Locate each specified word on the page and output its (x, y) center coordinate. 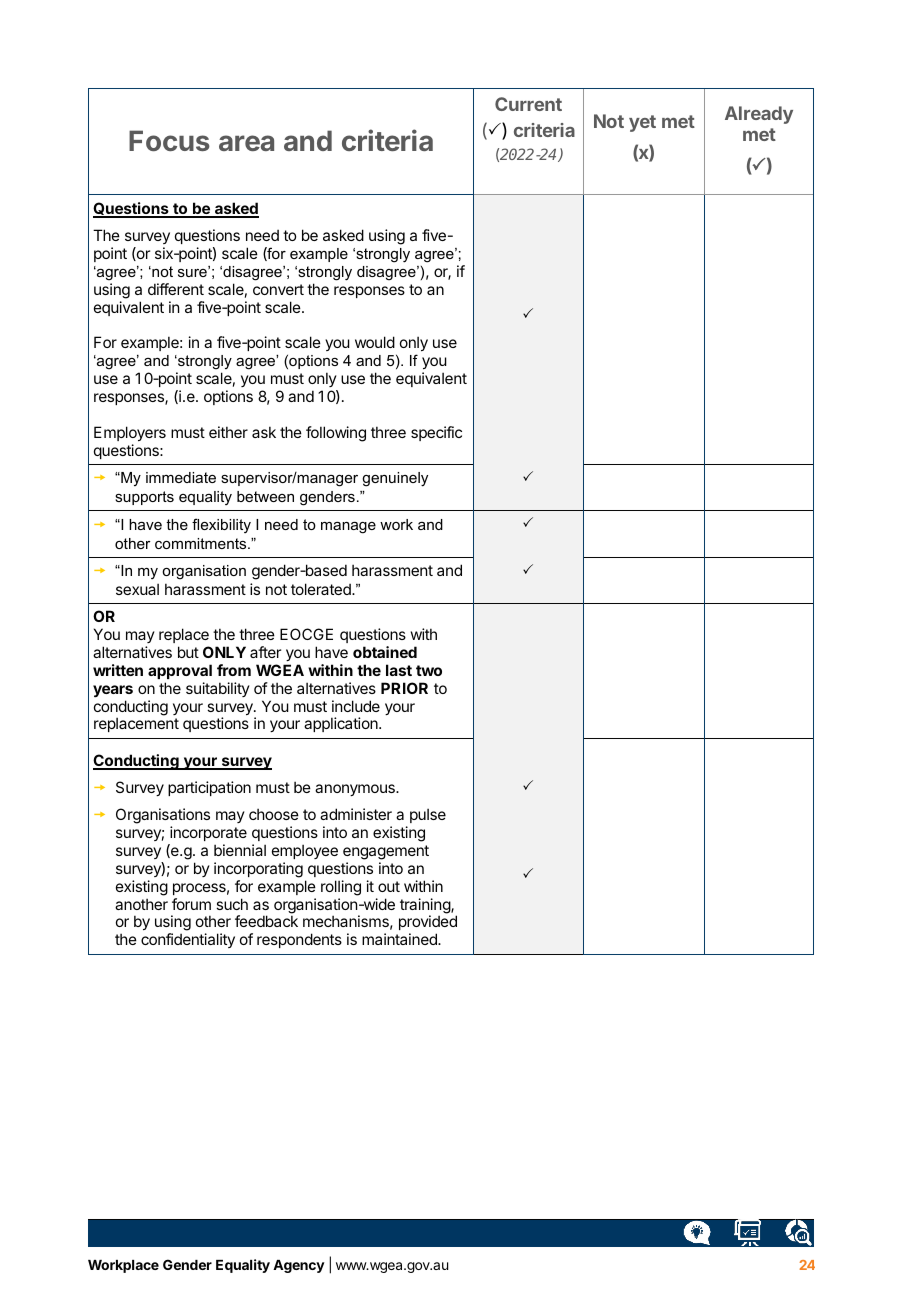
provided (428, 924)
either (228, 432)
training (426, 907)
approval (180, 671)
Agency (299, 1266)
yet (642, 123)
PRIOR (404, 688)
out (389, 886)
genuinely (395, 479)
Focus (169, 140)
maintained (400, 939)
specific (436, 433)
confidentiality (188, 940)
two (429, 670)
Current (528, 104)
